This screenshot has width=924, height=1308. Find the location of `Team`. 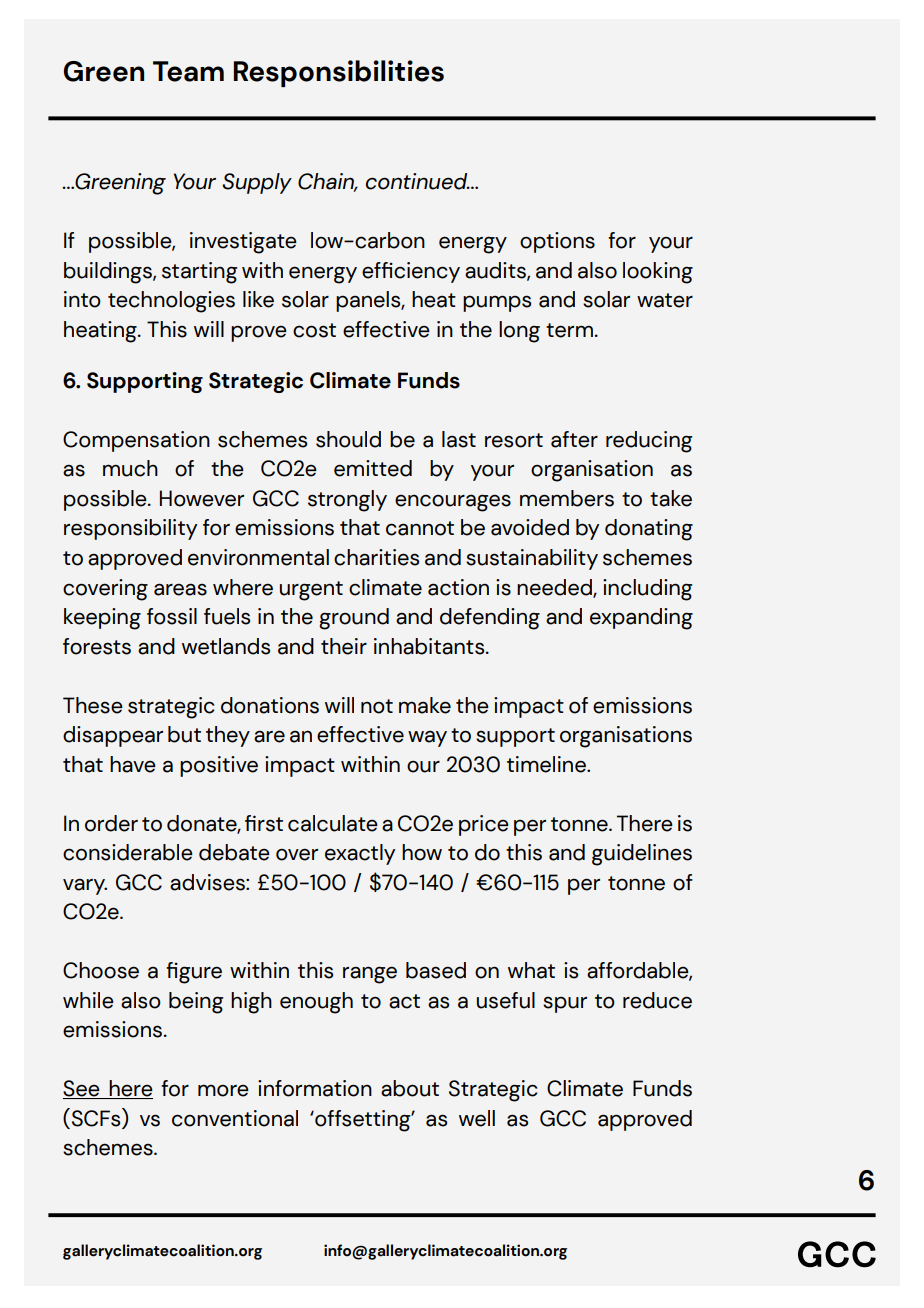

Team is located at coordinates (188, 71).
